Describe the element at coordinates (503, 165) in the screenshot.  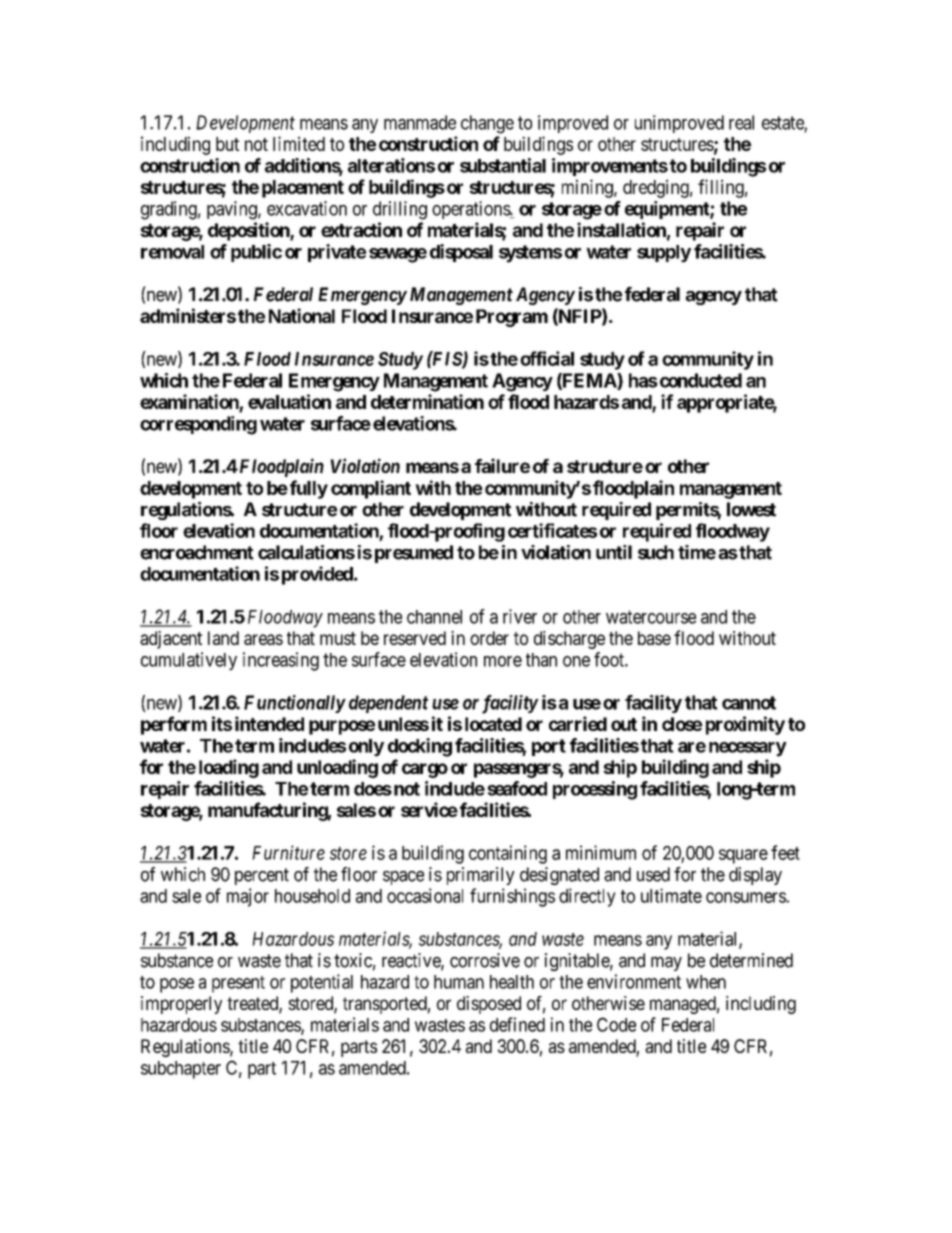
I see `substantial` at that location.
